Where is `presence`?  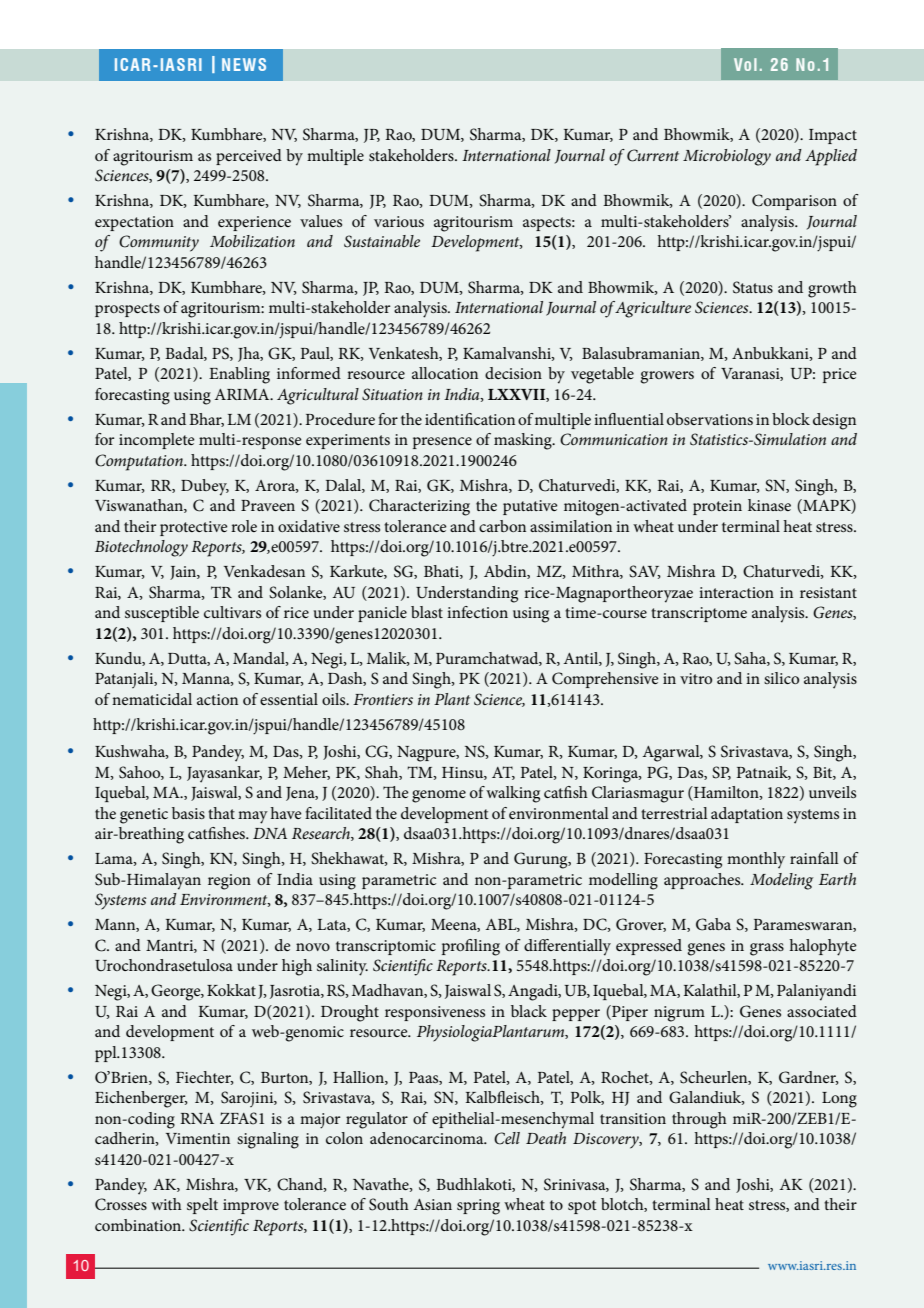 presence is located at coordinates (442, 443).
